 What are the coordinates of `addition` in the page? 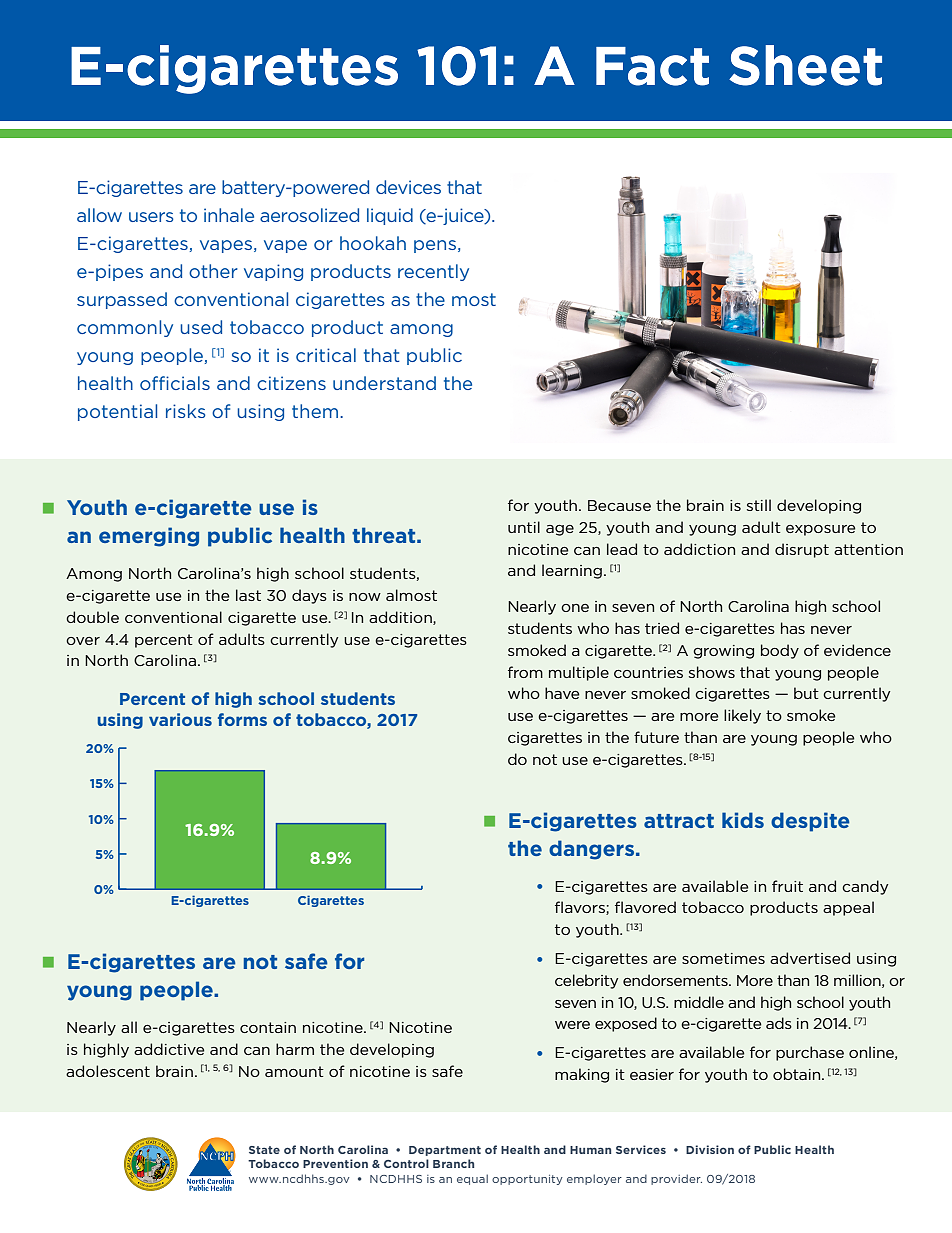 It's located at (401, 618).
